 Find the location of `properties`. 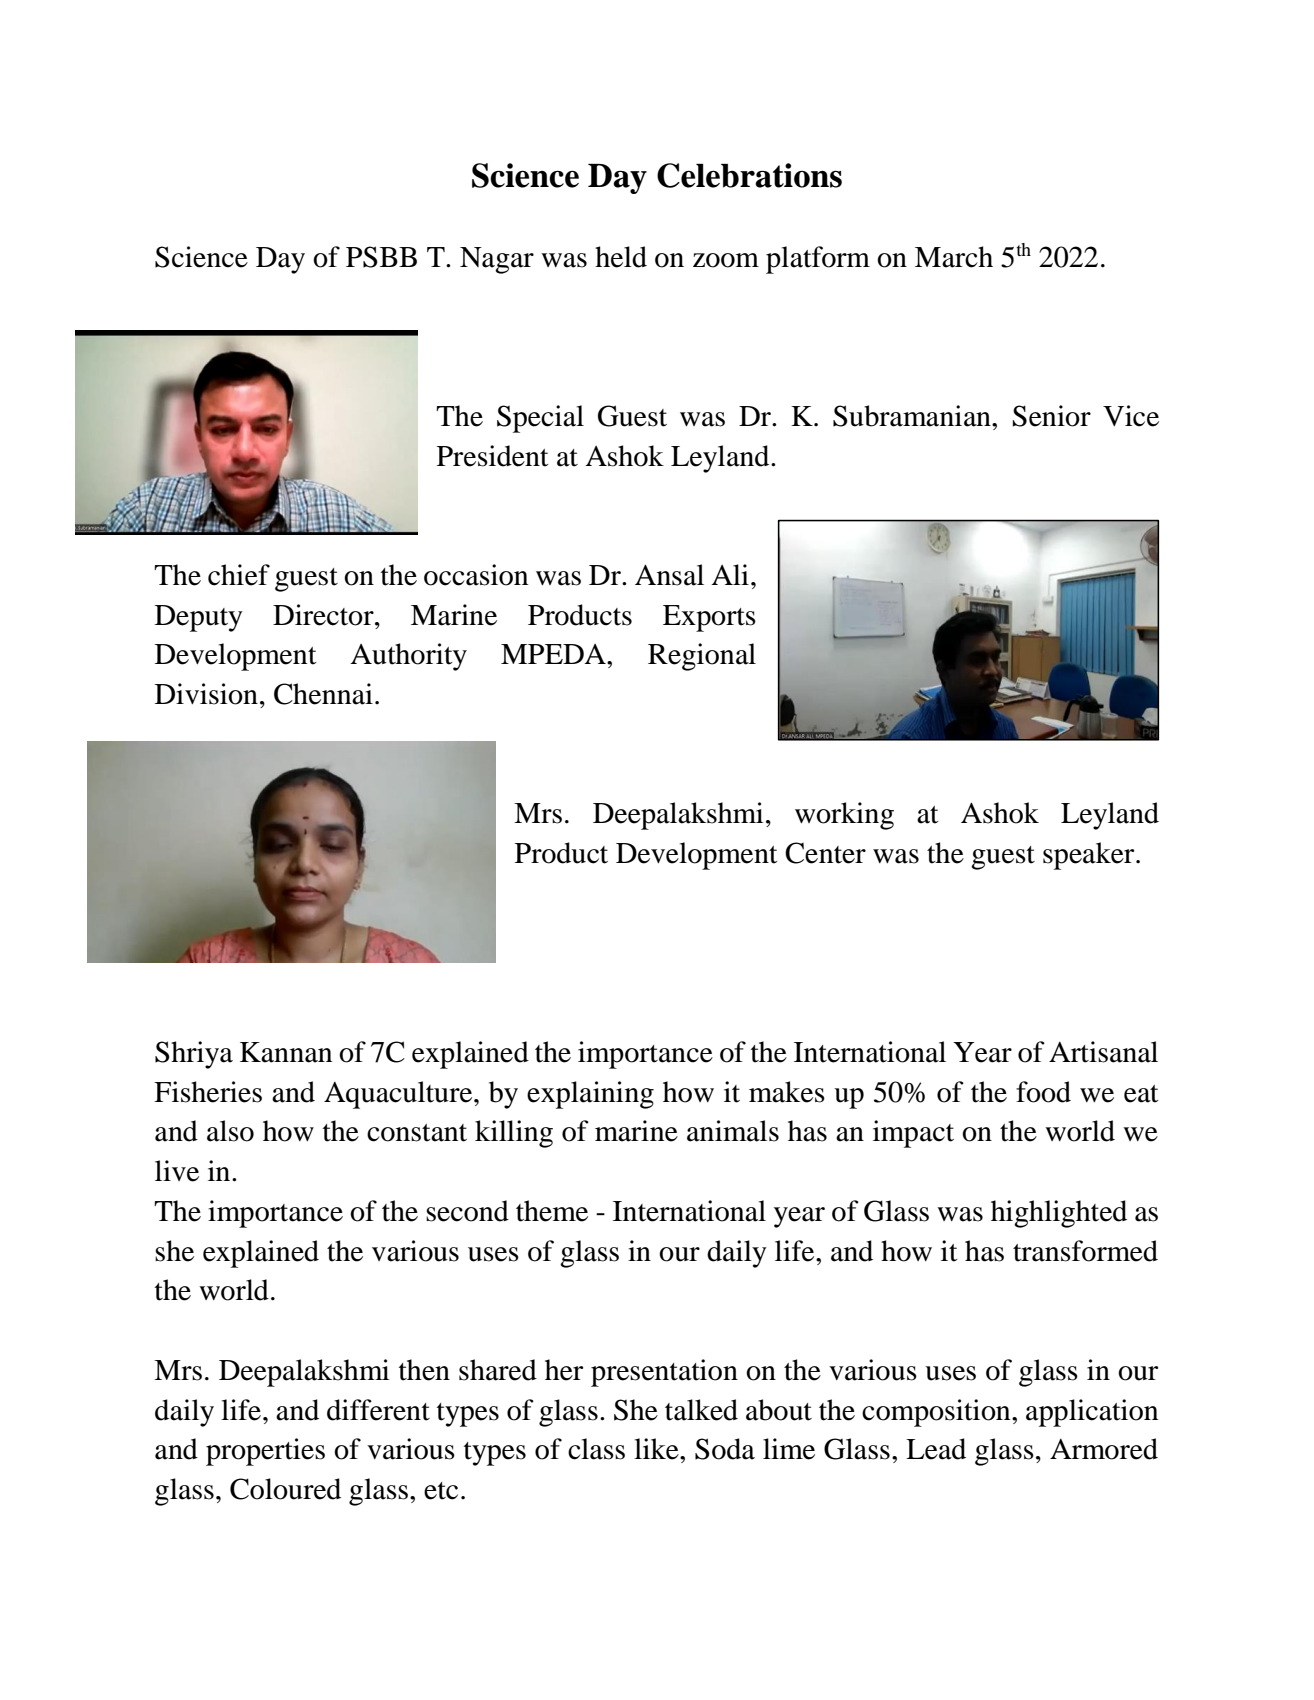

properties is located at coordinates (265, 1452).
